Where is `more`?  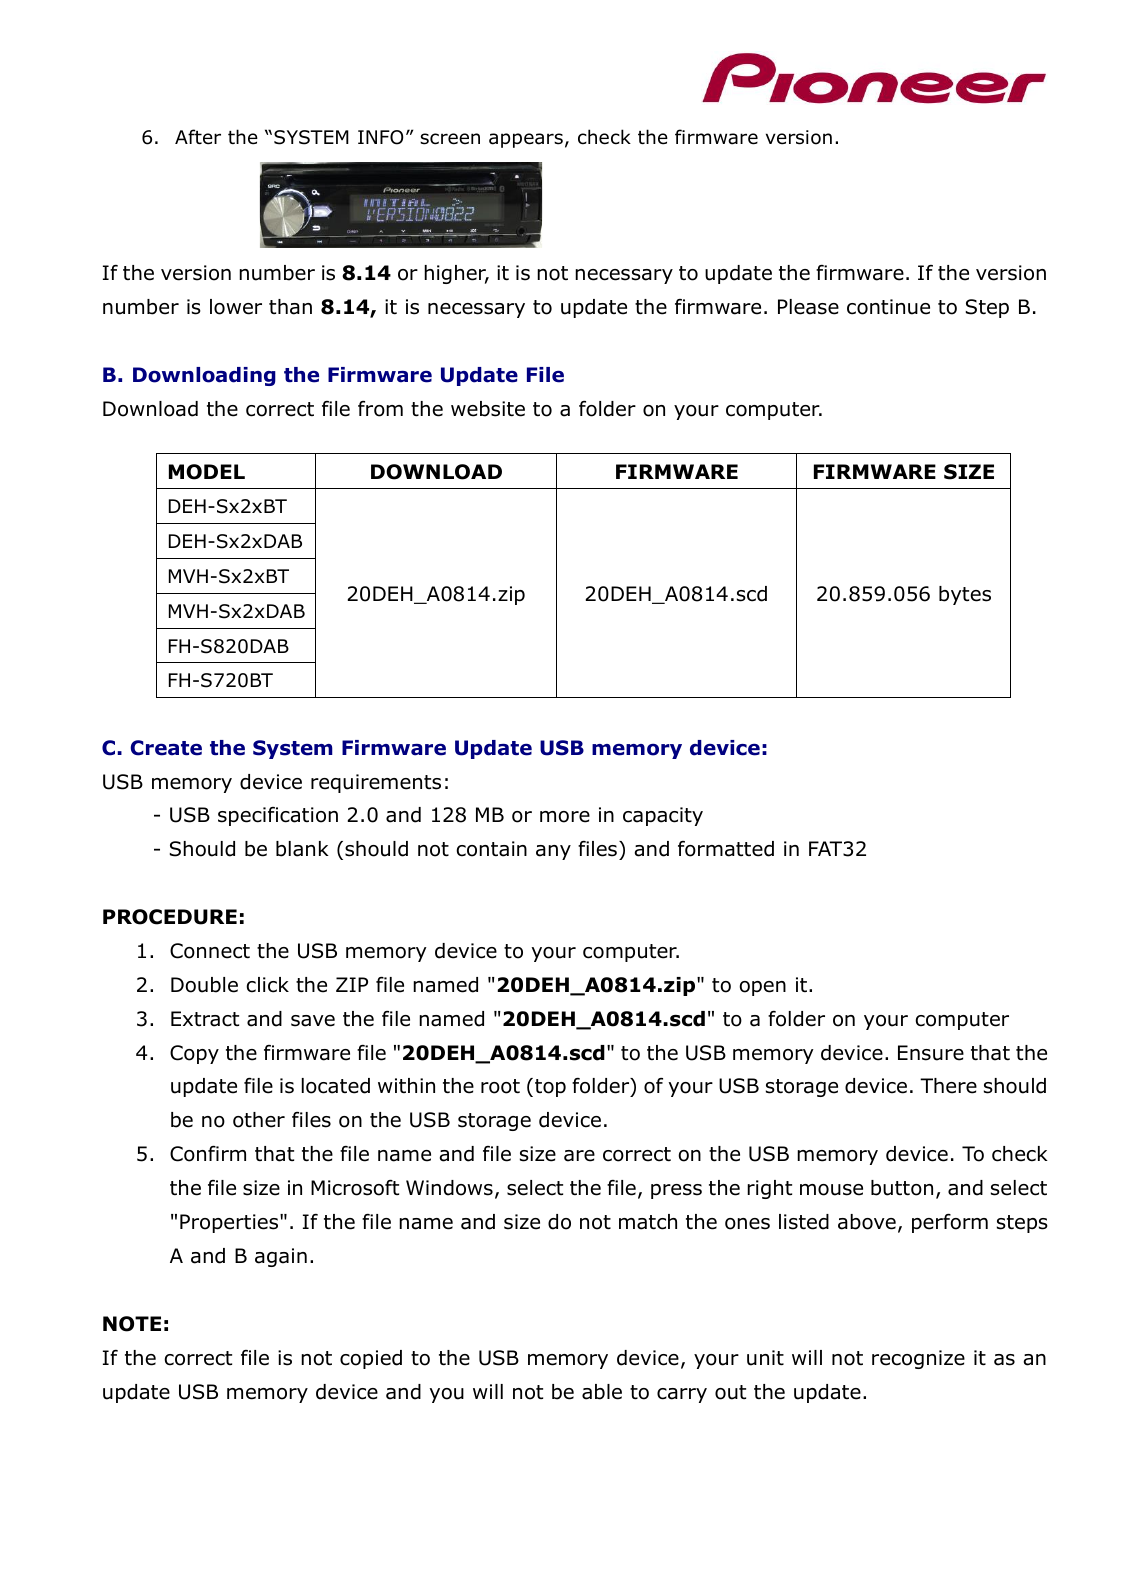
more is located at coordinates (565, 817).
